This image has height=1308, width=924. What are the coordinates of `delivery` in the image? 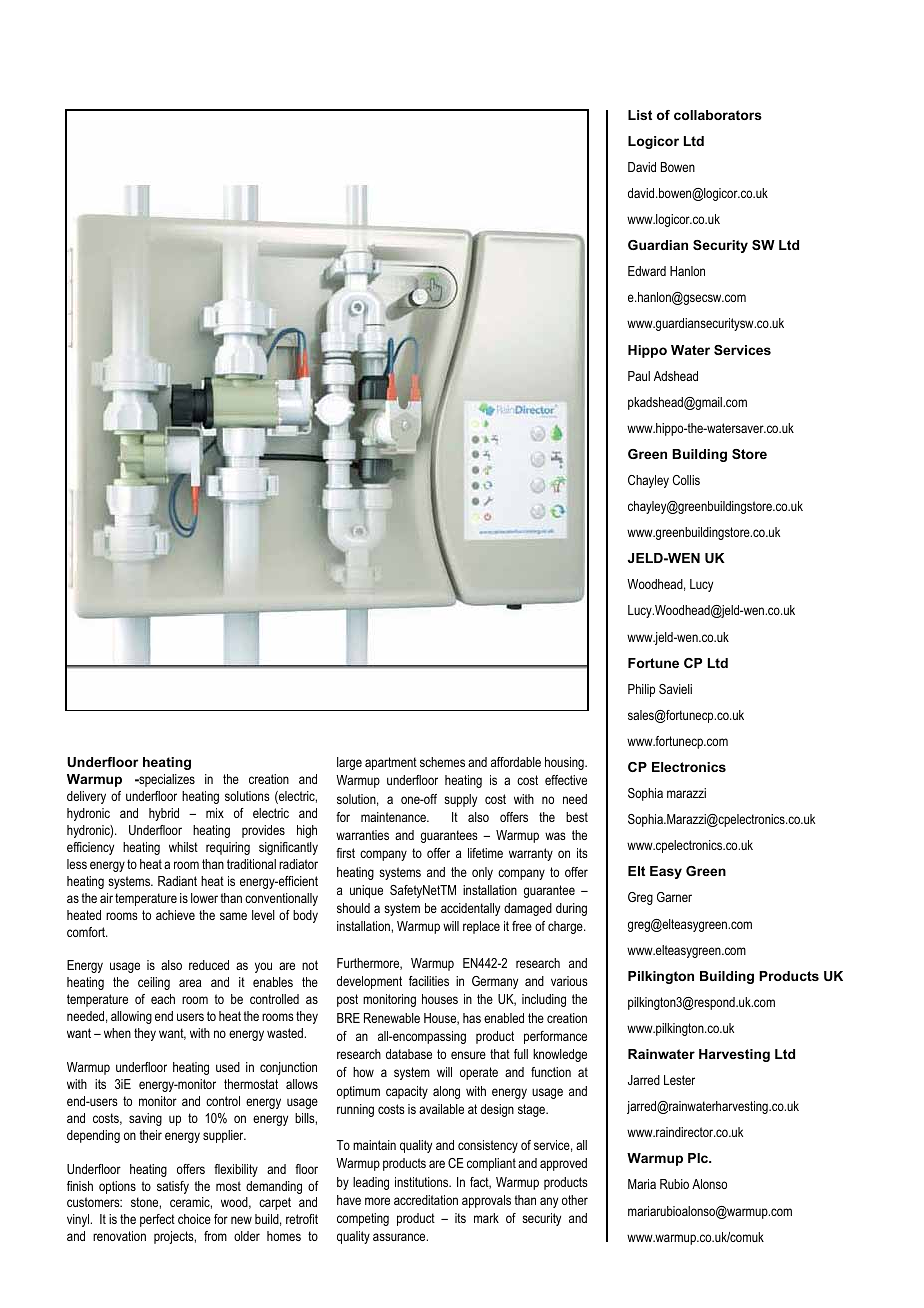 It's located at (86, 797).
